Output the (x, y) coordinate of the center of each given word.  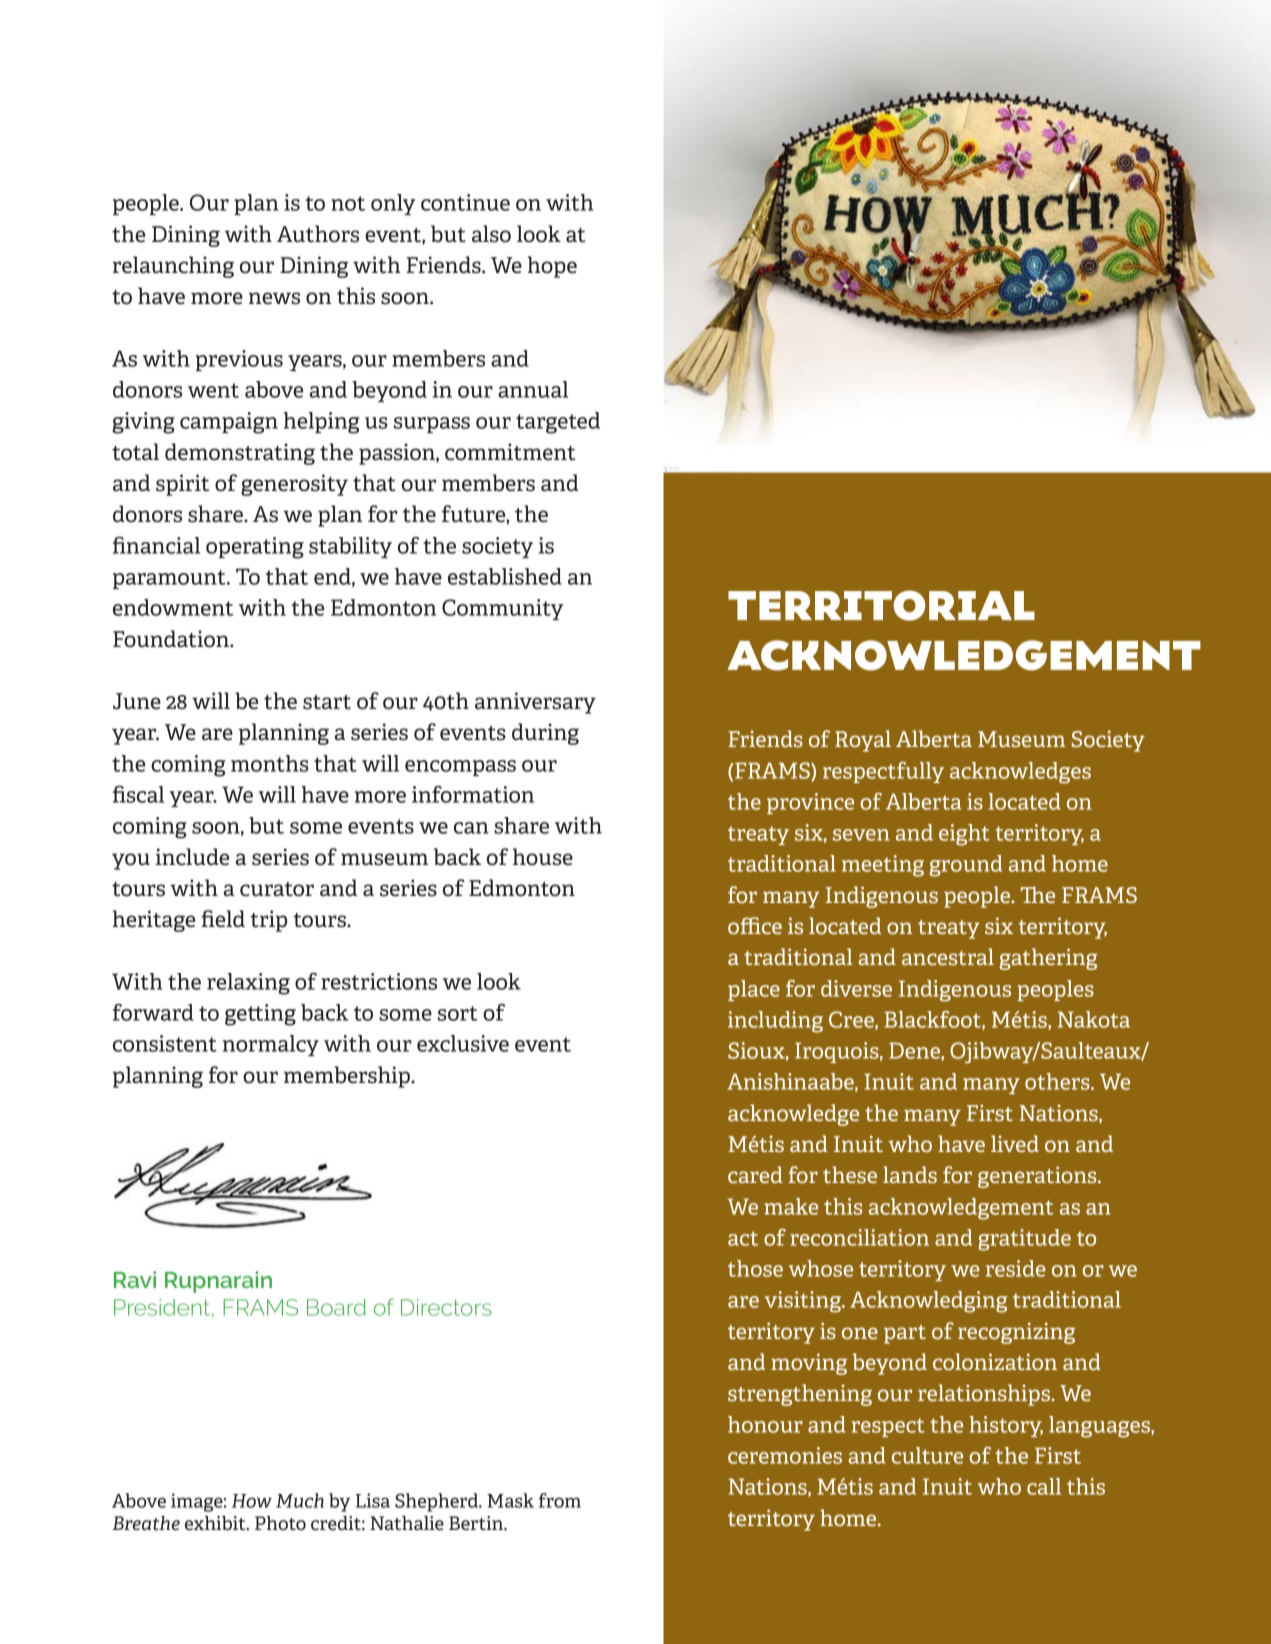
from (560, 1500)
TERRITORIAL (881, 605)
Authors (318, 234)
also (491, 234)
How (252, 1501)
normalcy (271, 1045)
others (1058, 1081)
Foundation (172, 639)
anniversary (535, 703)
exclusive (463, 1043)
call (1044, 1486)
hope (552, 267)
